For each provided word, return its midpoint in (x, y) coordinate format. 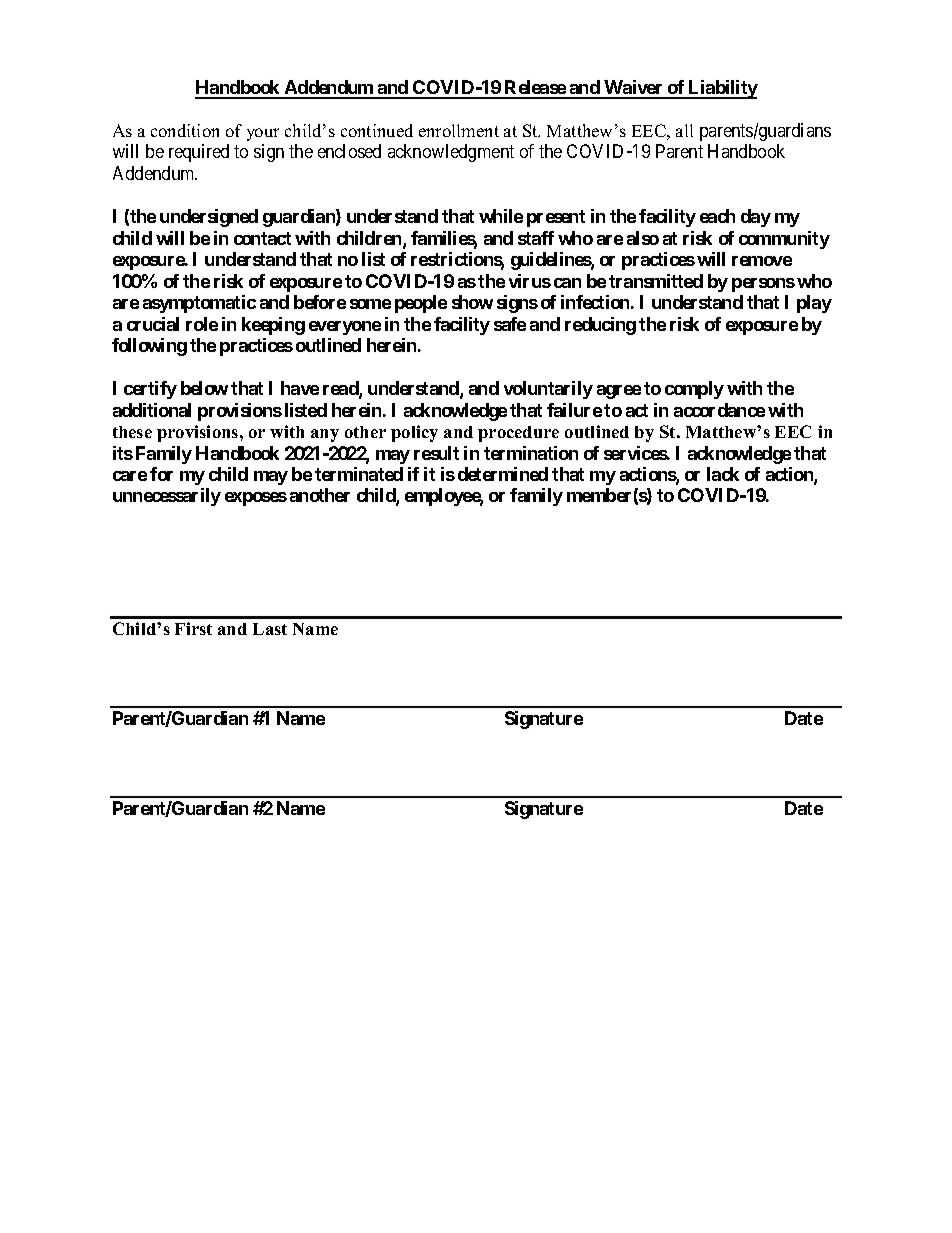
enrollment (459, 130)
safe (510, 324)
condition (185, 130)
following (149, 347)
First (193, 628)
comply (694, 390)
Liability (722, 89)
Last (270, 629)
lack (723, 474)
